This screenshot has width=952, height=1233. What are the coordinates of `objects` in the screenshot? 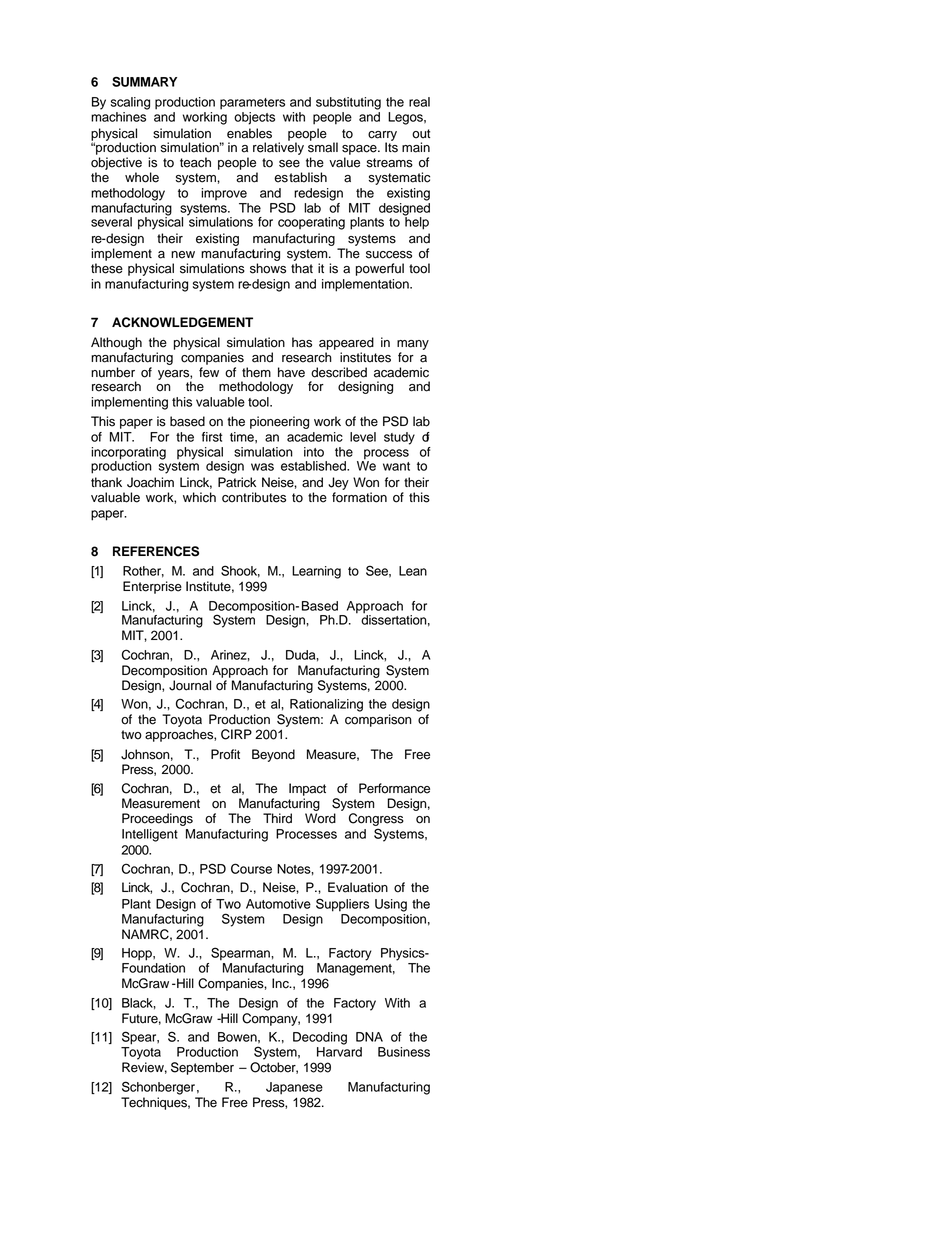 It's located at (254, 118).
